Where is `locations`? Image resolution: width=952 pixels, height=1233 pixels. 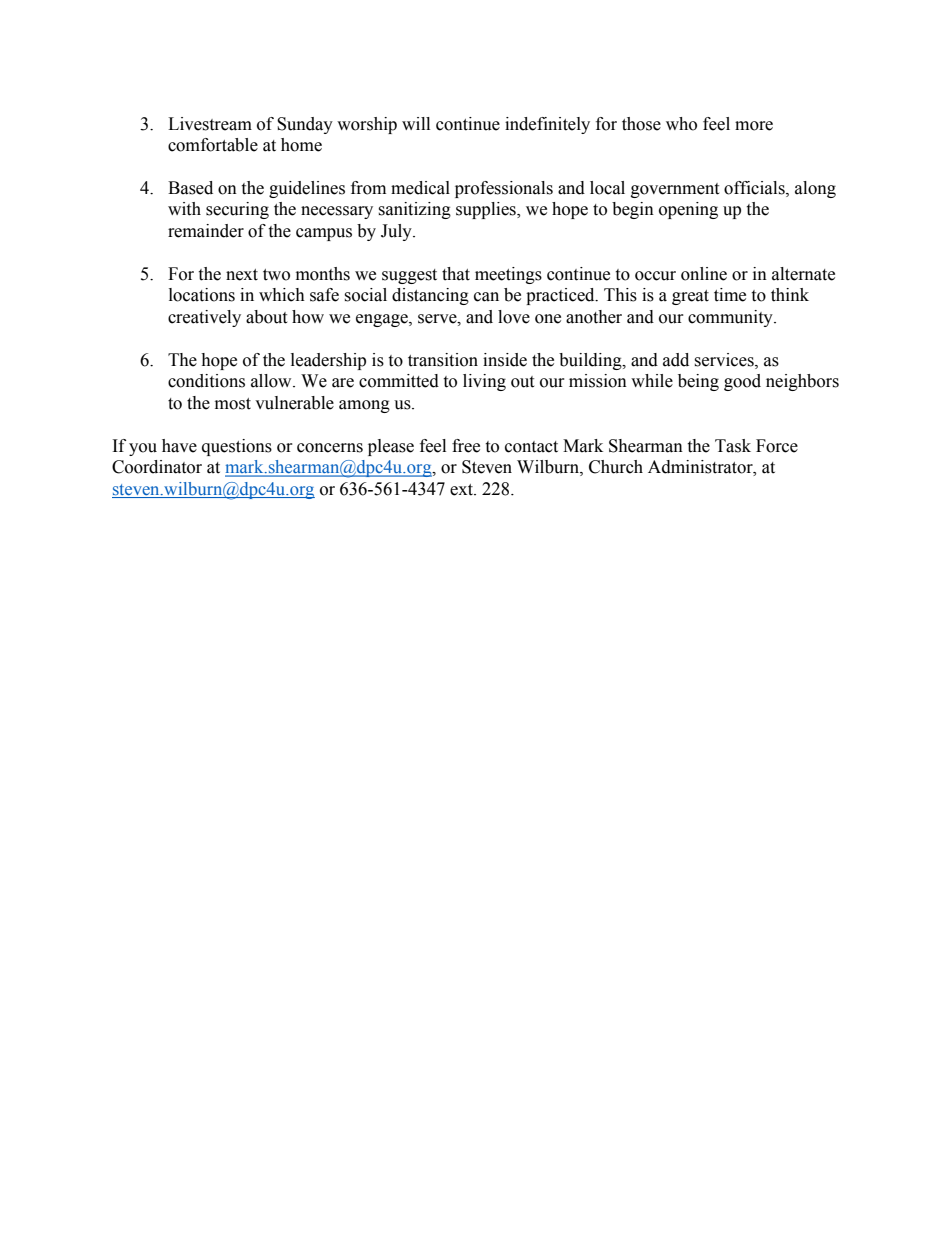
locations is located at coordinates (202, 295).
